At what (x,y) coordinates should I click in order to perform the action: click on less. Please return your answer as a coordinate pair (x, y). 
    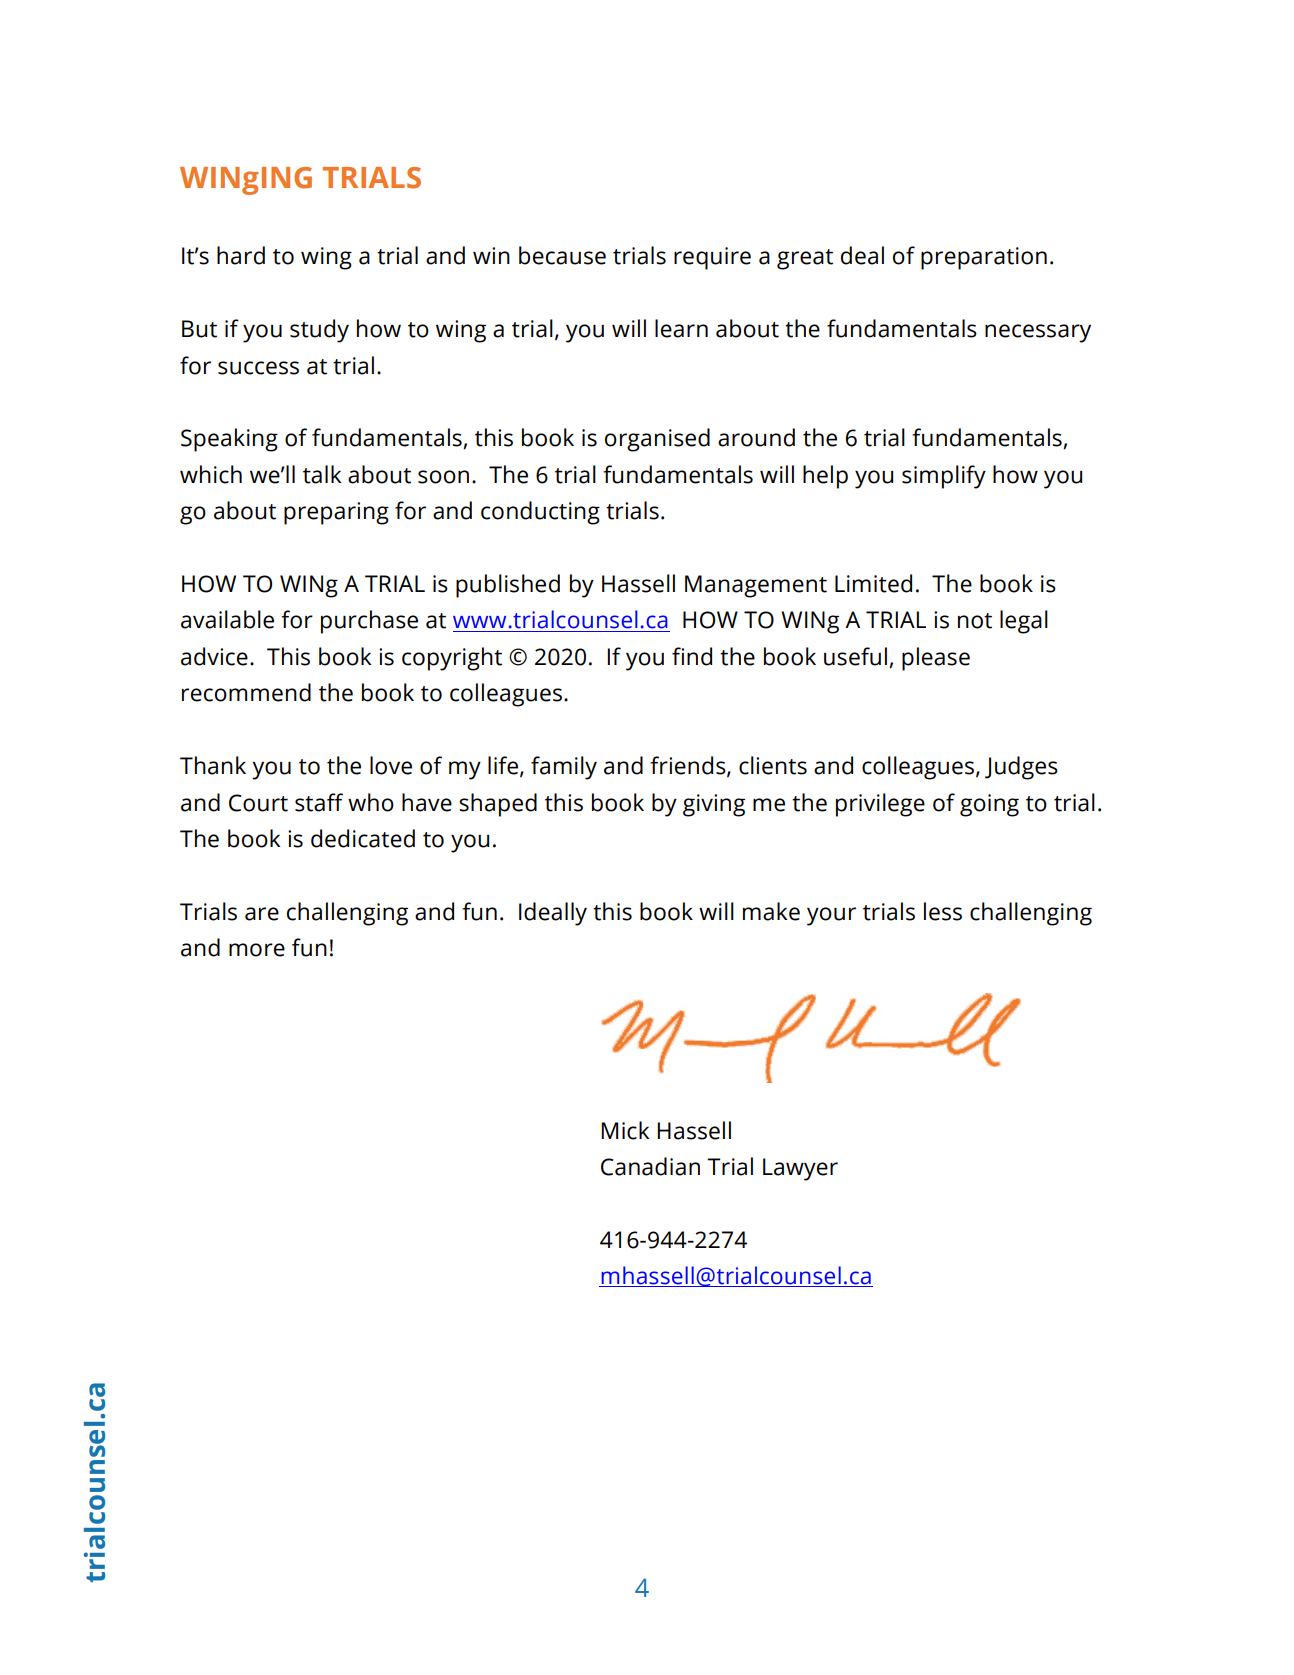
    Looking at the image, I should click on (943, 911).
